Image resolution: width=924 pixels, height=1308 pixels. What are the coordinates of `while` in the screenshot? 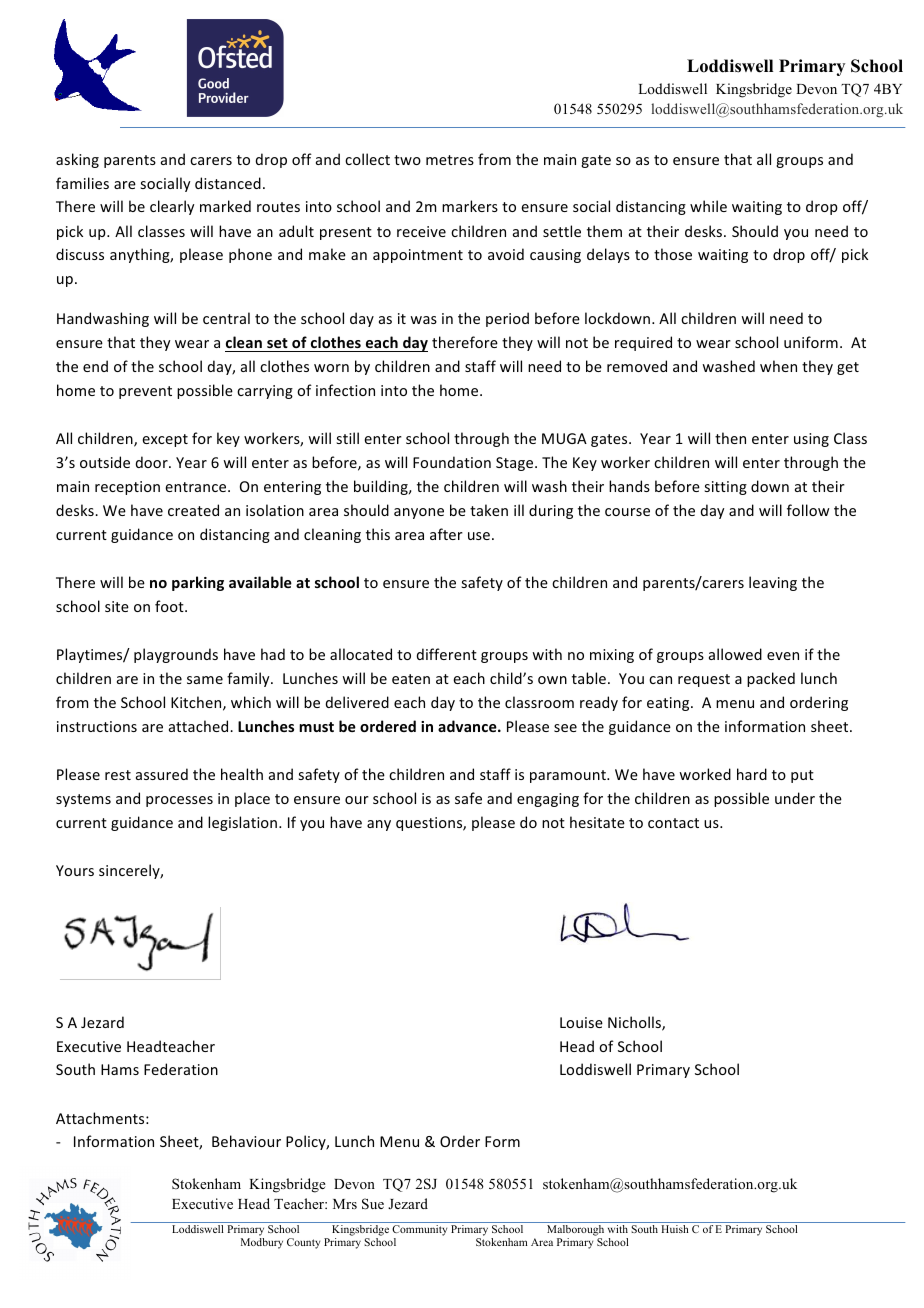 It's located at (708, 206).
